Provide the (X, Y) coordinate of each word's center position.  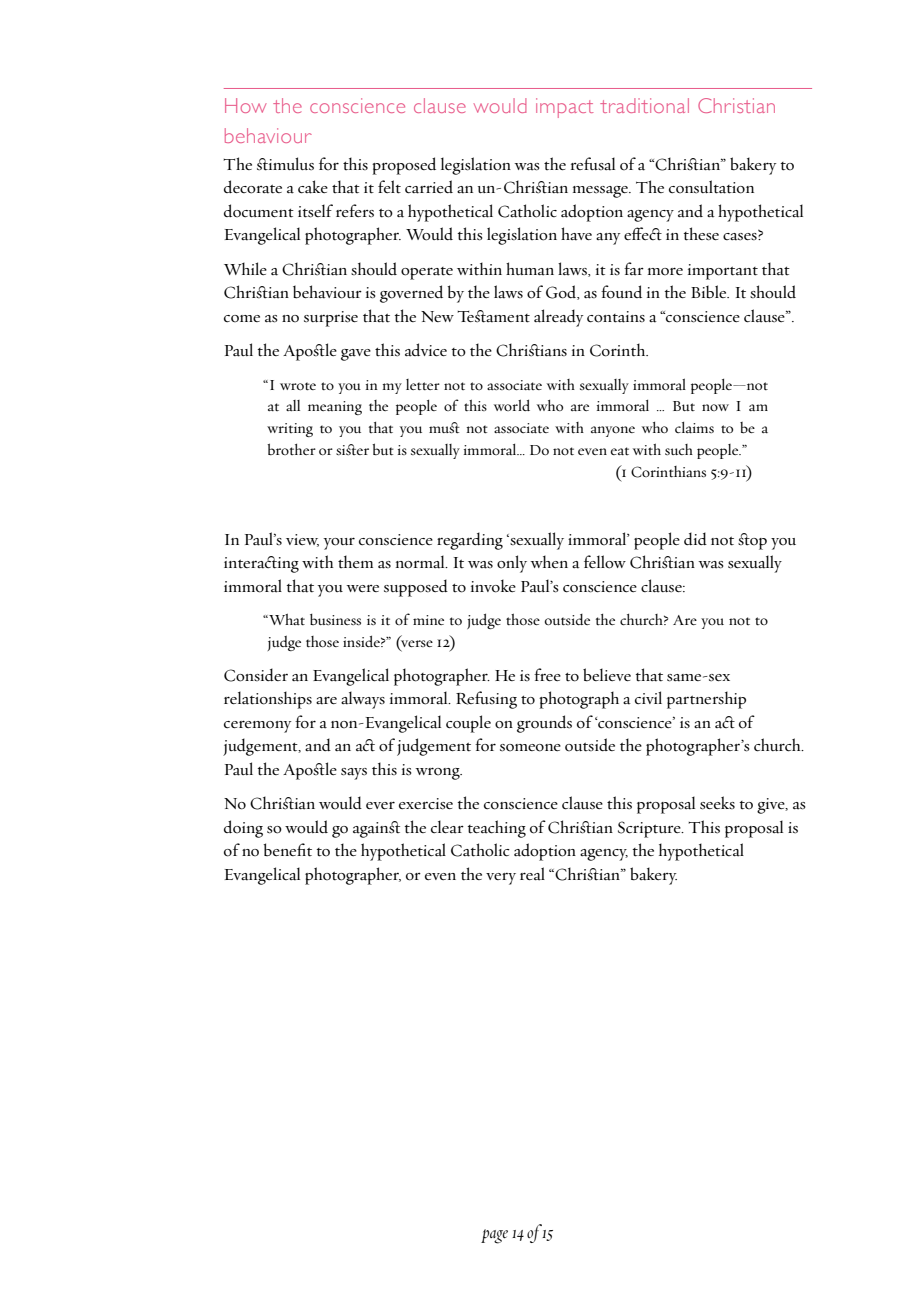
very (501, 879)
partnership (706, 700)
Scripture (650, 829)
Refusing (486, 700)
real (532, 874)
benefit (287, 850)
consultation (711, 187)
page (494, 1236)
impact (565, 108)
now (715, 407)
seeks (717, 803)
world (512, 405)
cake (313, 187)
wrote (298, 386)
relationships (268, 700)
